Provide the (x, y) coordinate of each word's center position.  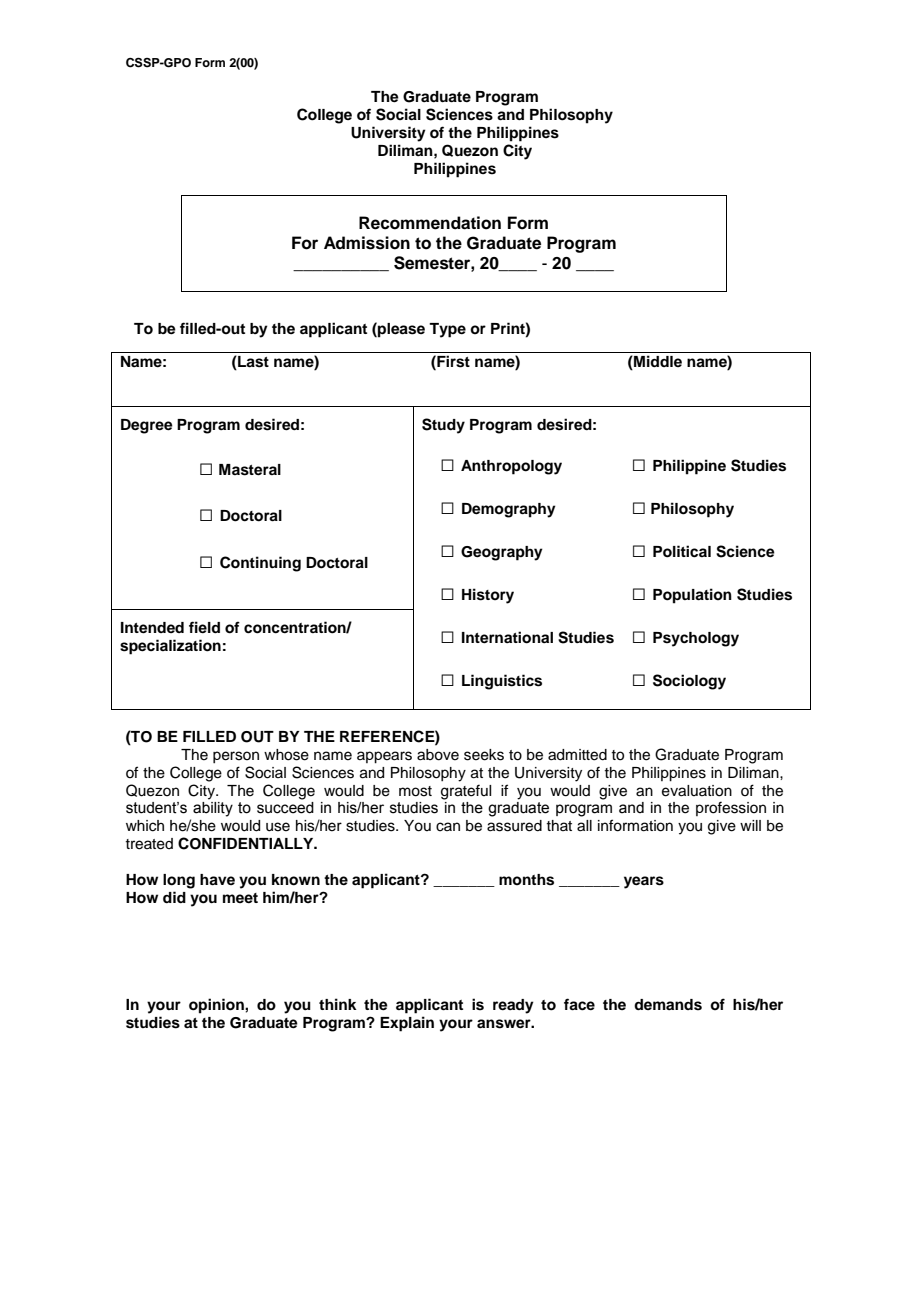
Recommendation (430, 223)
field (204, 627)
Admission (367, 243)
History (488, 596)
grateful (466, 792)
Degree (147, 426)
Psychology (696, 639)
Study (443, 426)
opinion (217, 1006)
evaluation (697, 791)
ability (213, 809)
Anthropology (511, 467)
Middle (657, 362)
